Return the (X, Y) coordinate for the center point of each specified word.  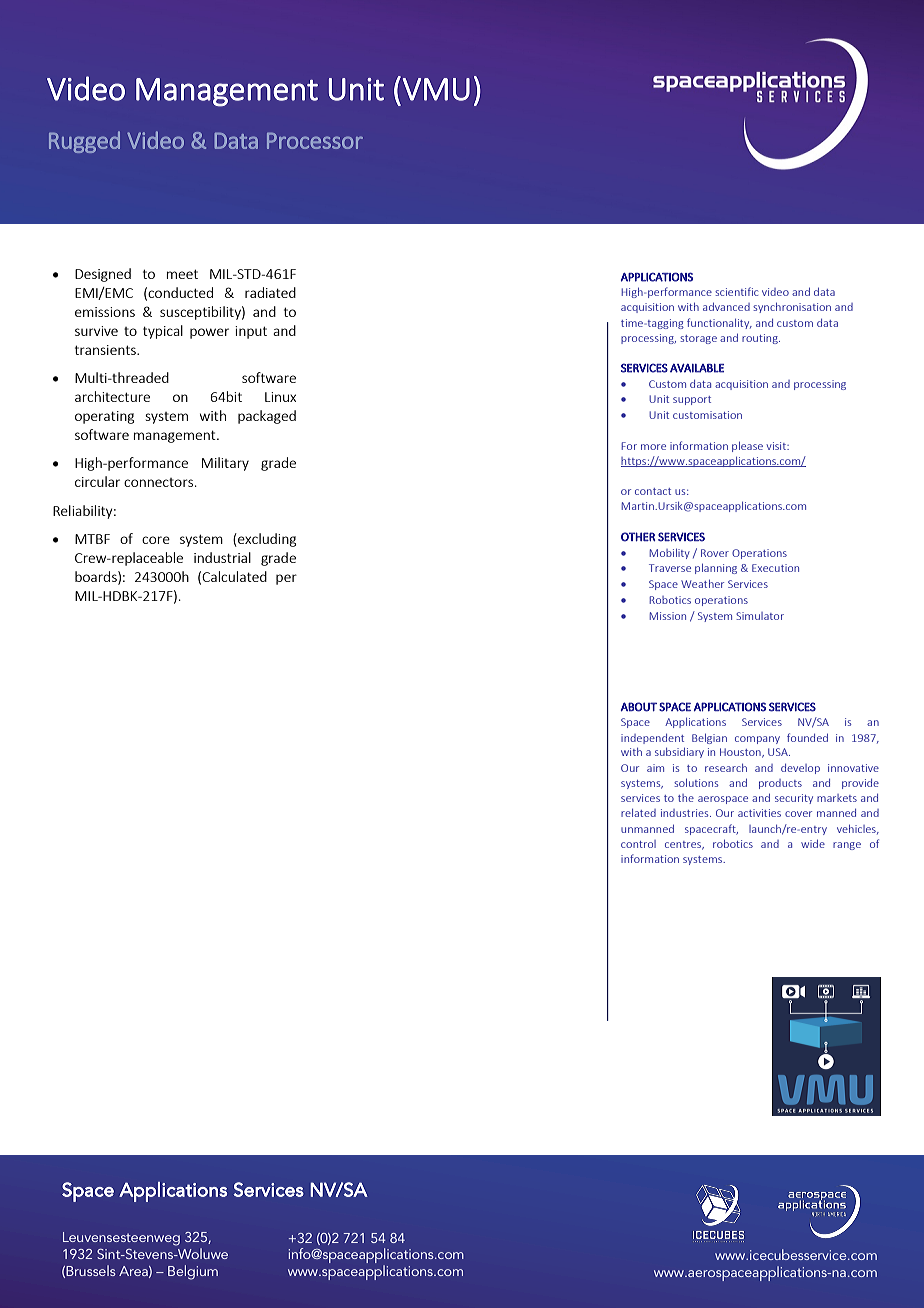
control (638, 844)
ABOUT (639, 707)
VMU (436, 89)
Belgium (193, 1272)
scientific (736, 291)
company (757, 740)
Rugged (84, 142)
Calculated (234, 576)
